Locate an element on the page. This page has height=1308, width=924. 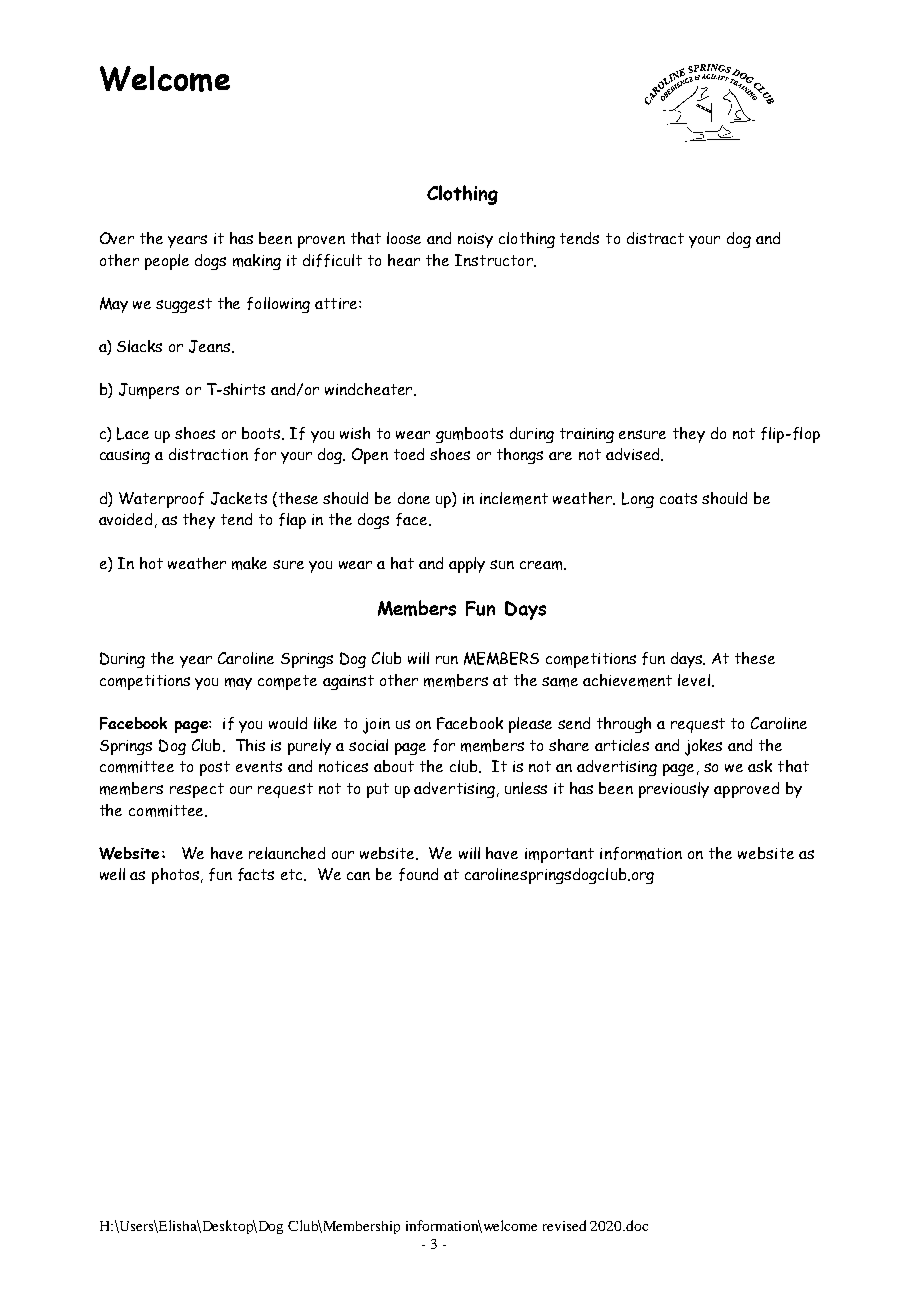
Instructor is located at coordinates (495, 260).
